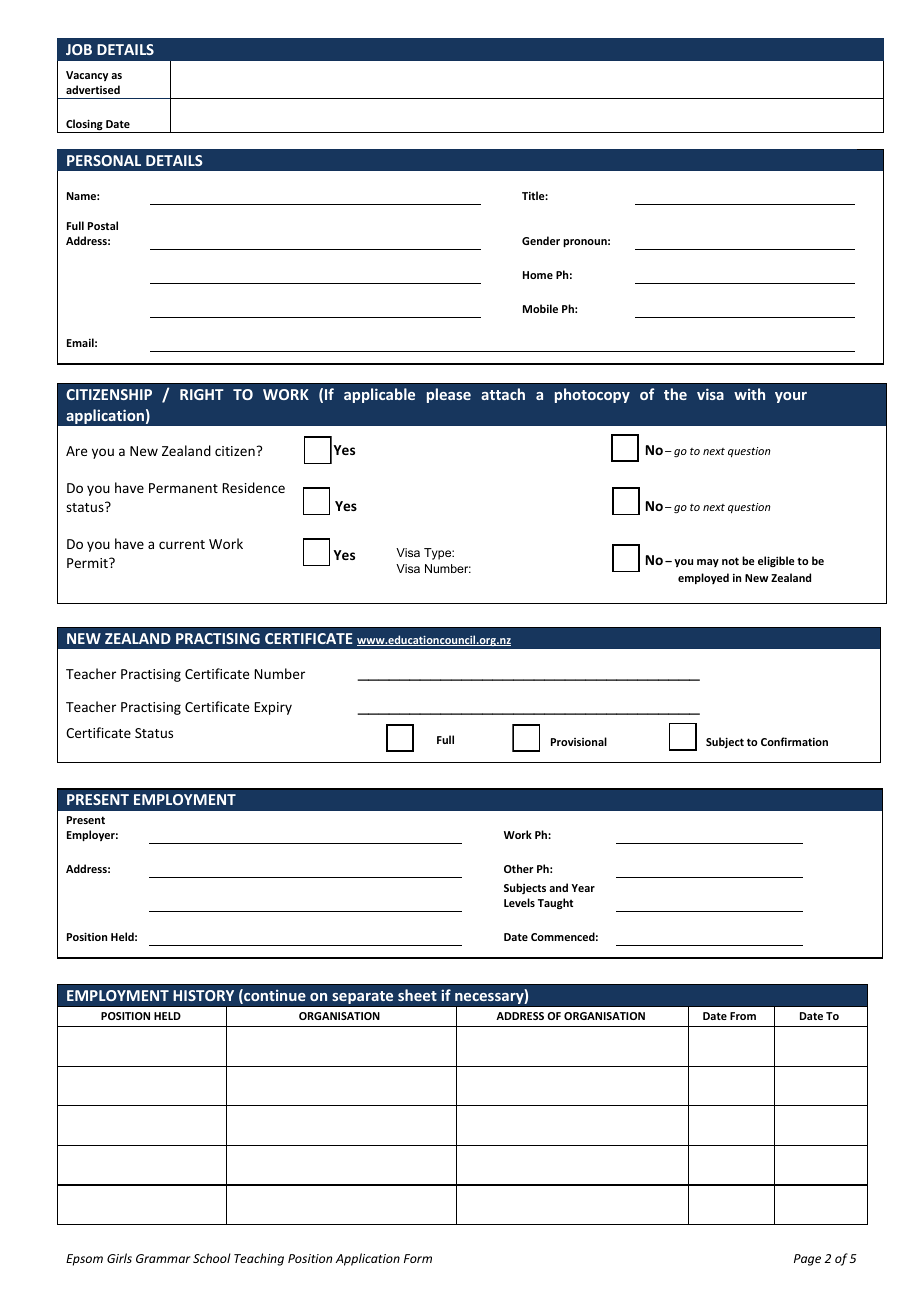 This screenshot has height=1308, width=924. What do you see at coordinates (538, 275) in the screenshot?
I see `Home` at bounding box center [538, 275].
